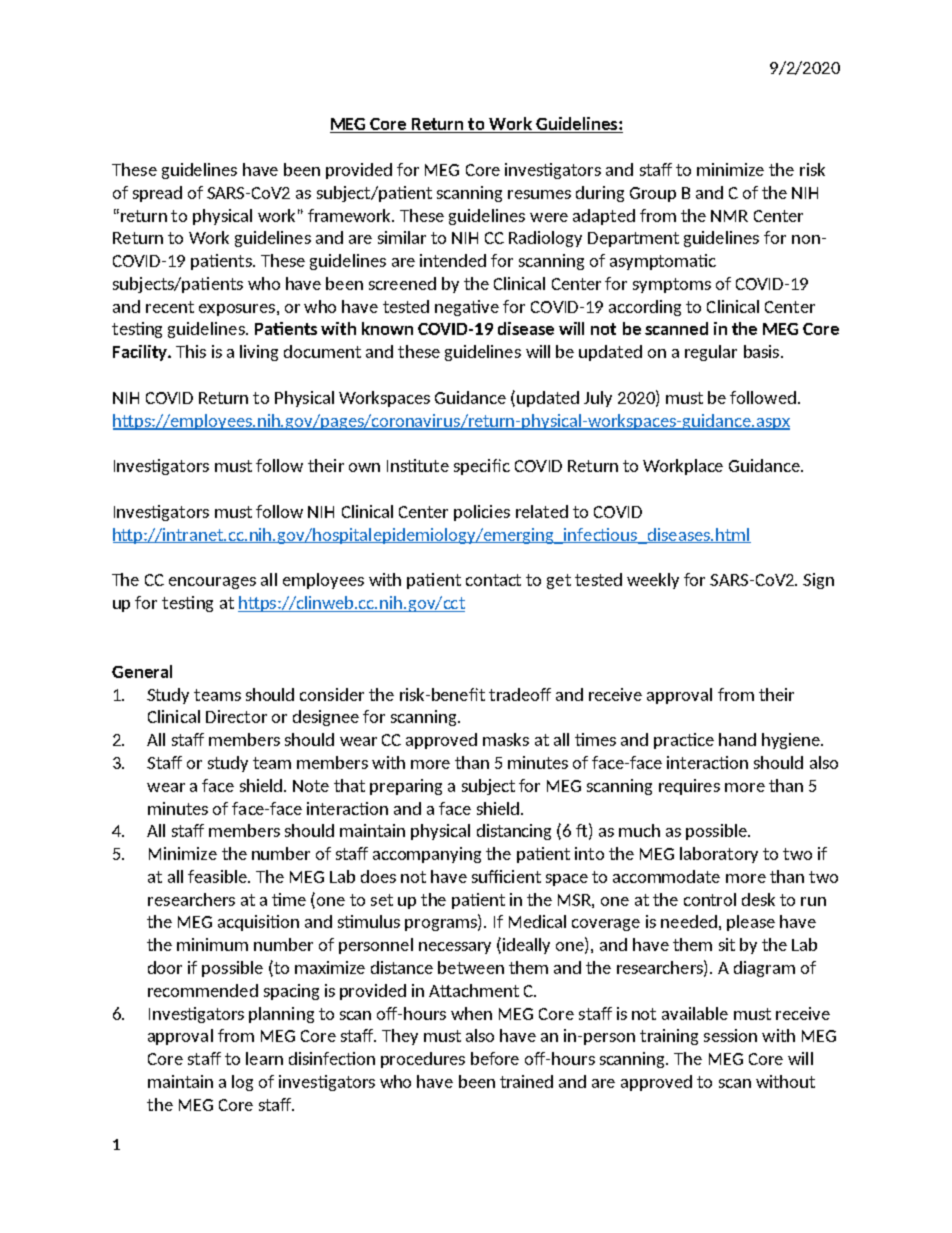  Describe the element at coordinates (212, 583) in the screenshot. I see `encourages` at that location.
